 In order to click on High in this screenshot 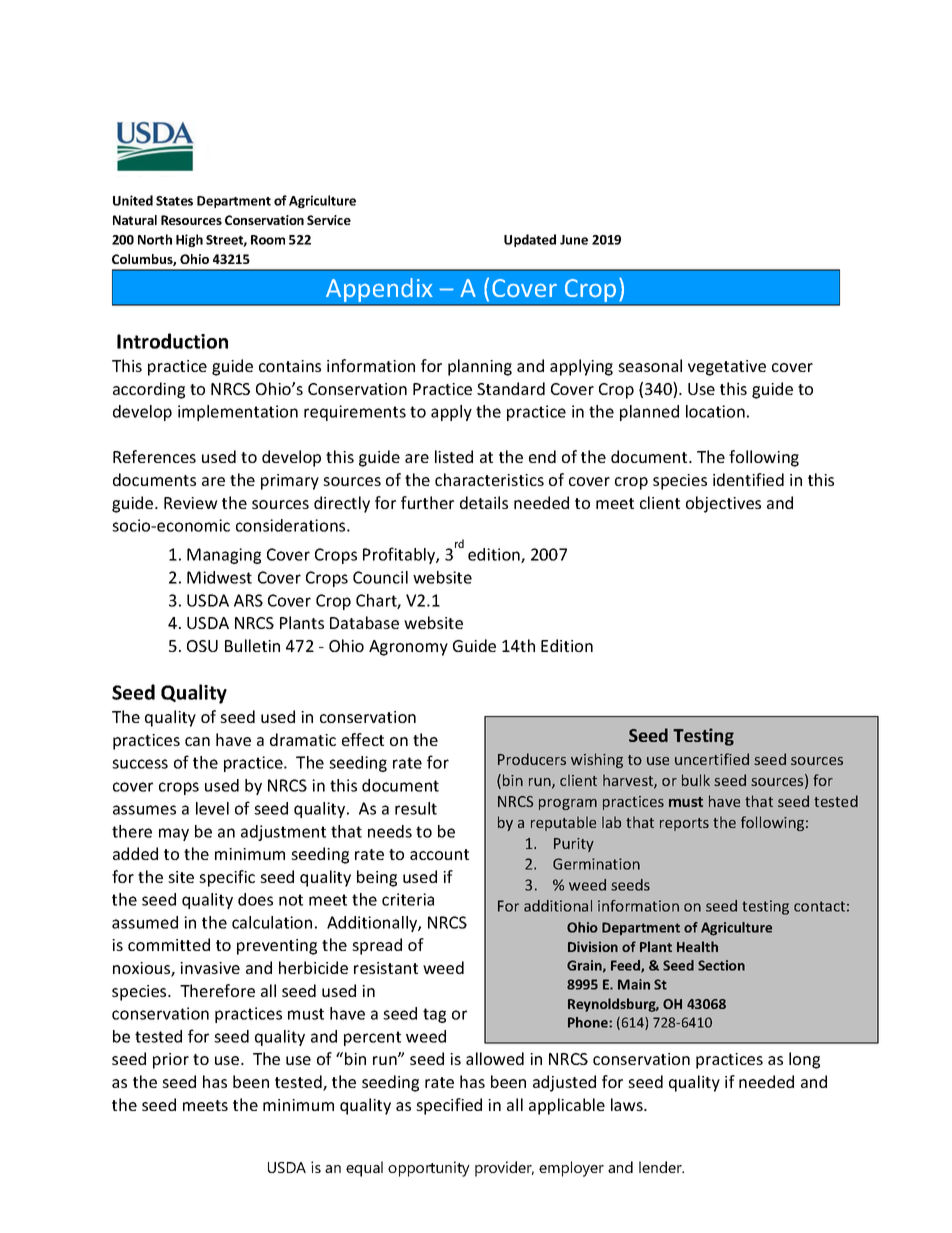, I will do `click(189, 240)`.
